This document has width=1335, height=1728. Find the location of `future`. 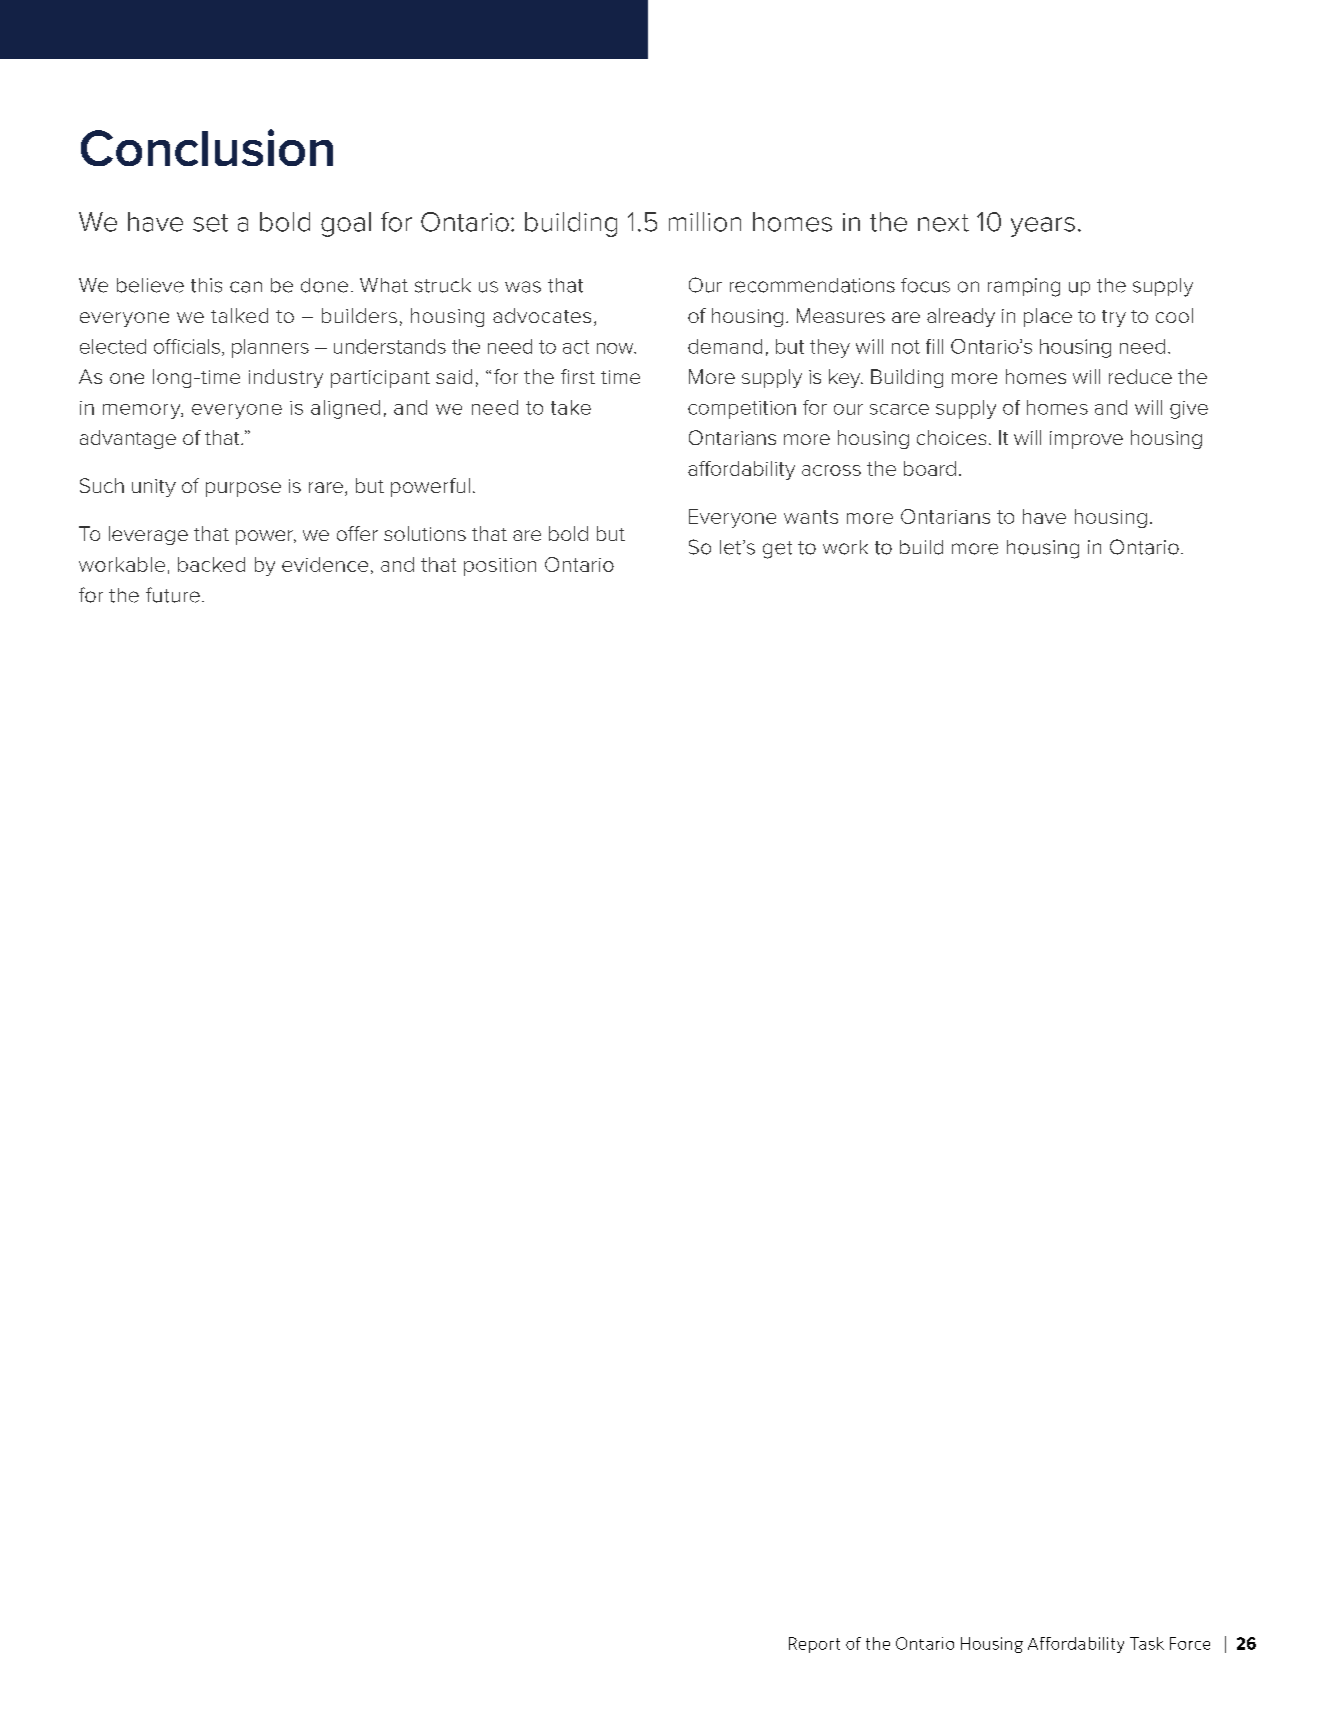

future is located at coordinates (173, 595).
